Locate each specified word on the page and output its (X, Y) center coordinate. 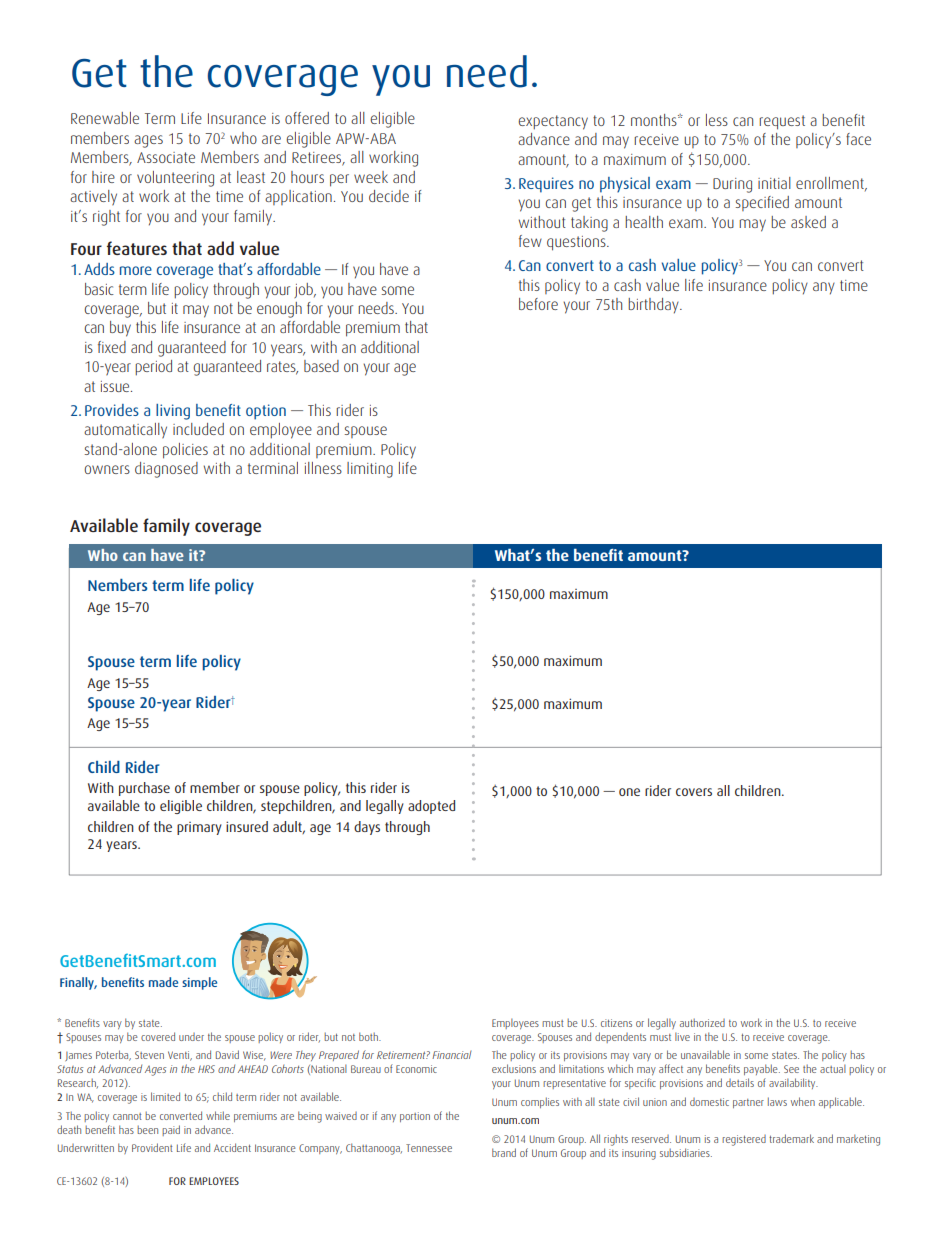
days (367, 828)
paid (171, 1130)
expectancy (553, 122)
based (321, 366)
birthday (654, 306)
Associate (166, 157)
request (782, 122)
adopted (431, 807)
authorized (702, 1022)
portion (415, 1117)
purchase (144, 789)
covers (694, 792)
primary (199, 828)
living (173, 412)
